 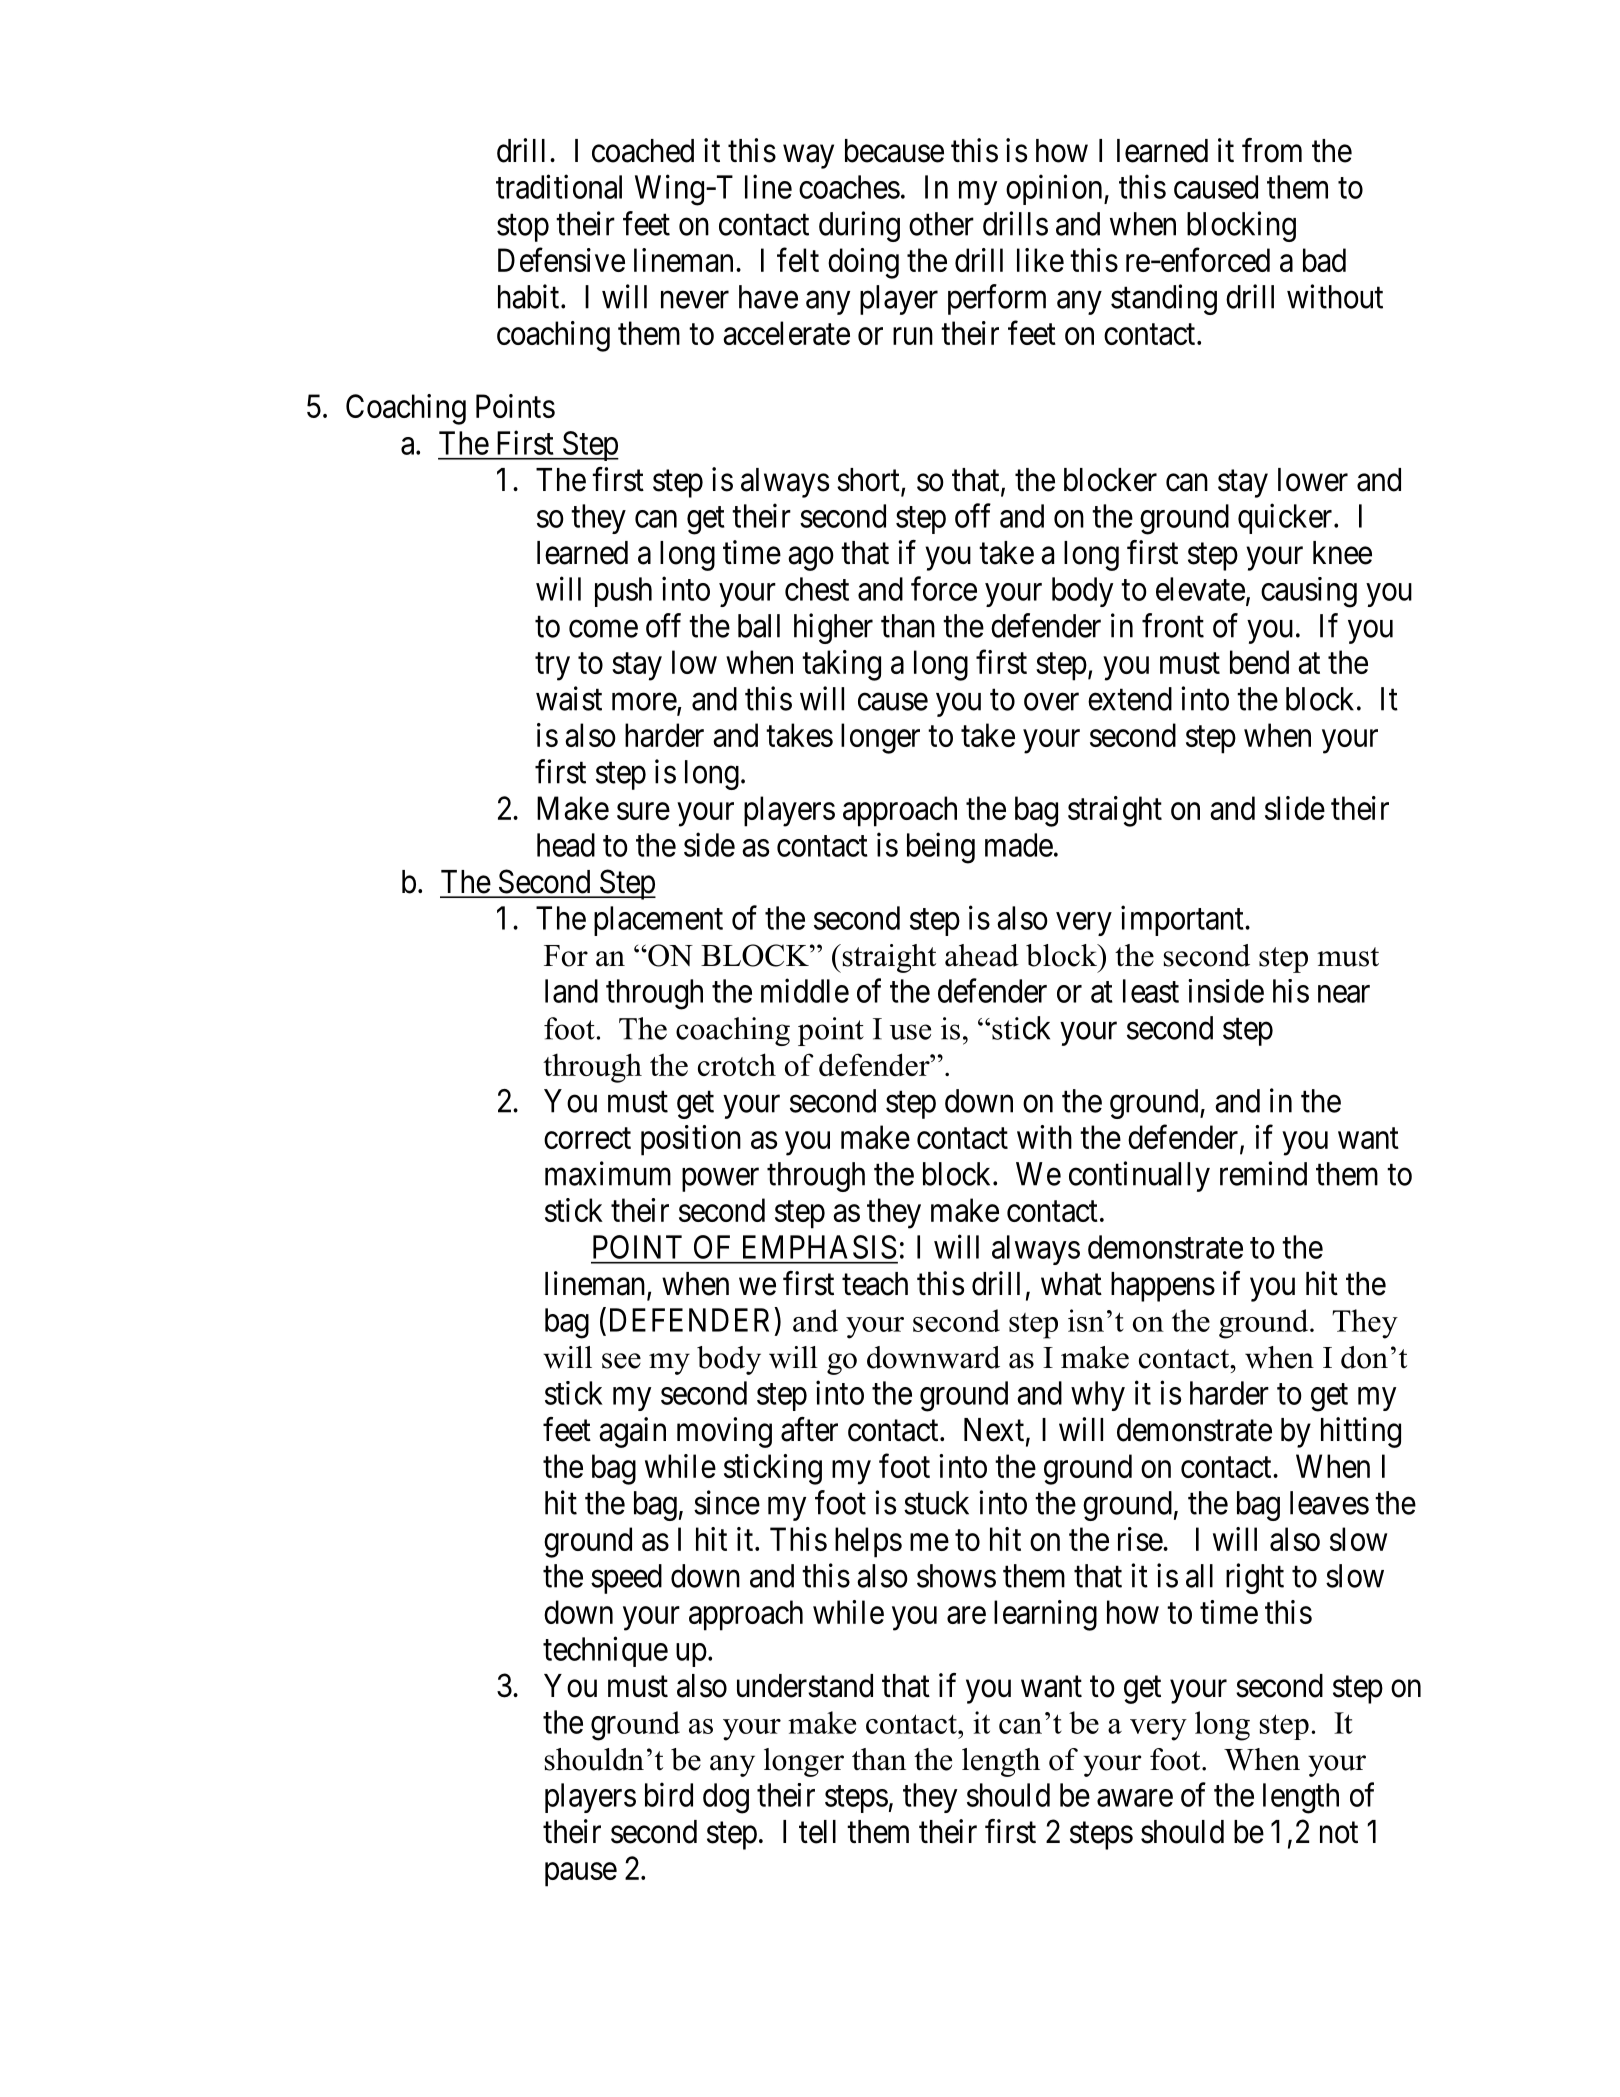 I want to click on quicker, so click(x=1286, y=518).
